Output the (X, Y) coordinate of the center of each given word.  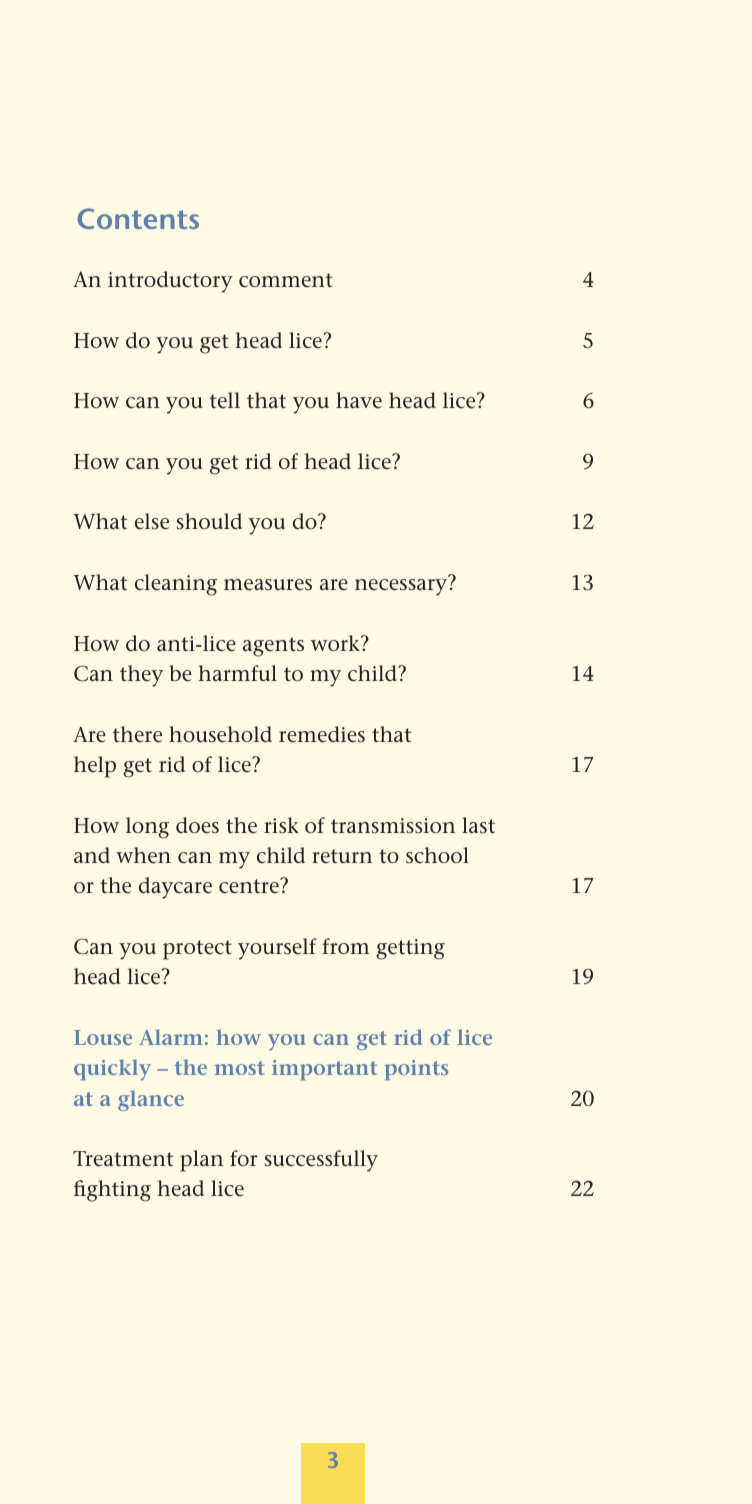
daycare (175, 888)
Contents (138, 218)
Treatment (123, 1159)
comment (286, 280)
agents (273, 647)
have (359, 400)
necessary (401, 587)
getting (410, 949)
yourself (277, 949)
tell (225, 400)
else (152, 521)
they (141, 676)
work (336, 643)
